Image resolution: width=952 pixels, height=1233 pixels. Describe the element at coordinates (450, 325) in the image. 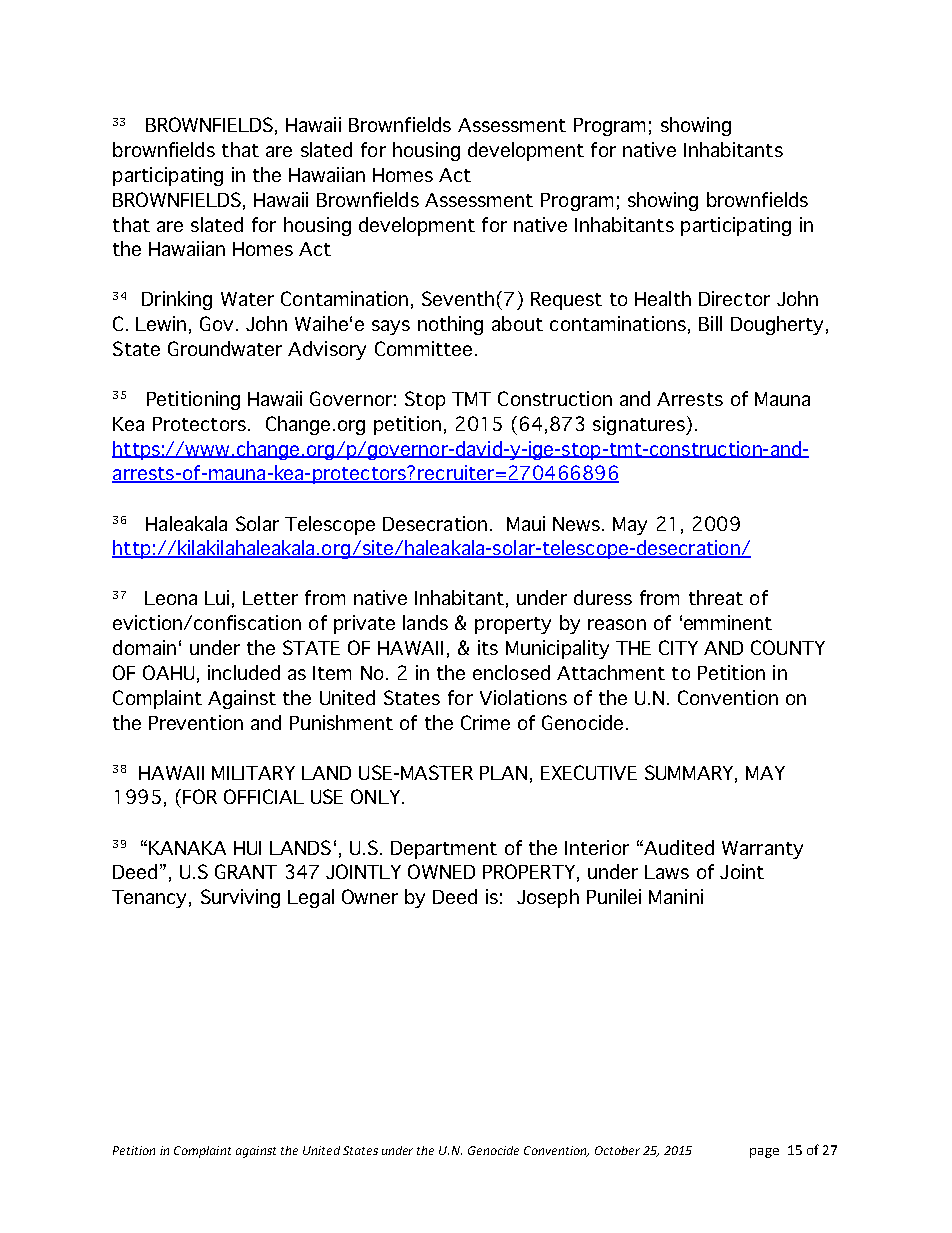

I see `nothing` at that location.
